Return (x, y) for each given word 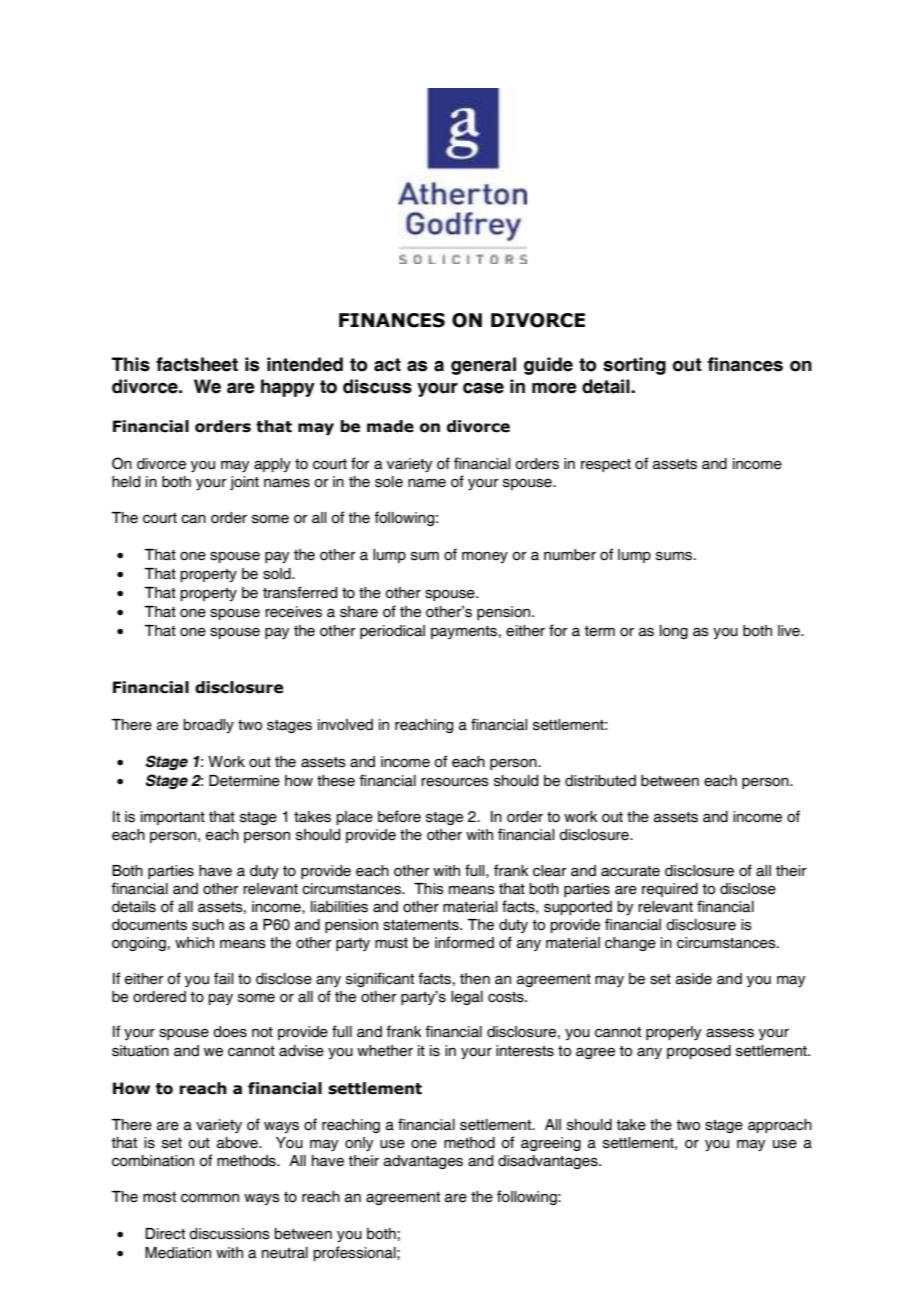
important (173, 818)
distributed (600, 781)
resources (455, 782)
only (359, 1144)
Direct (165, 1234)
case (483, 388)
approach (780, 1126)
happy (288, 388)
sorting (634, 366)
